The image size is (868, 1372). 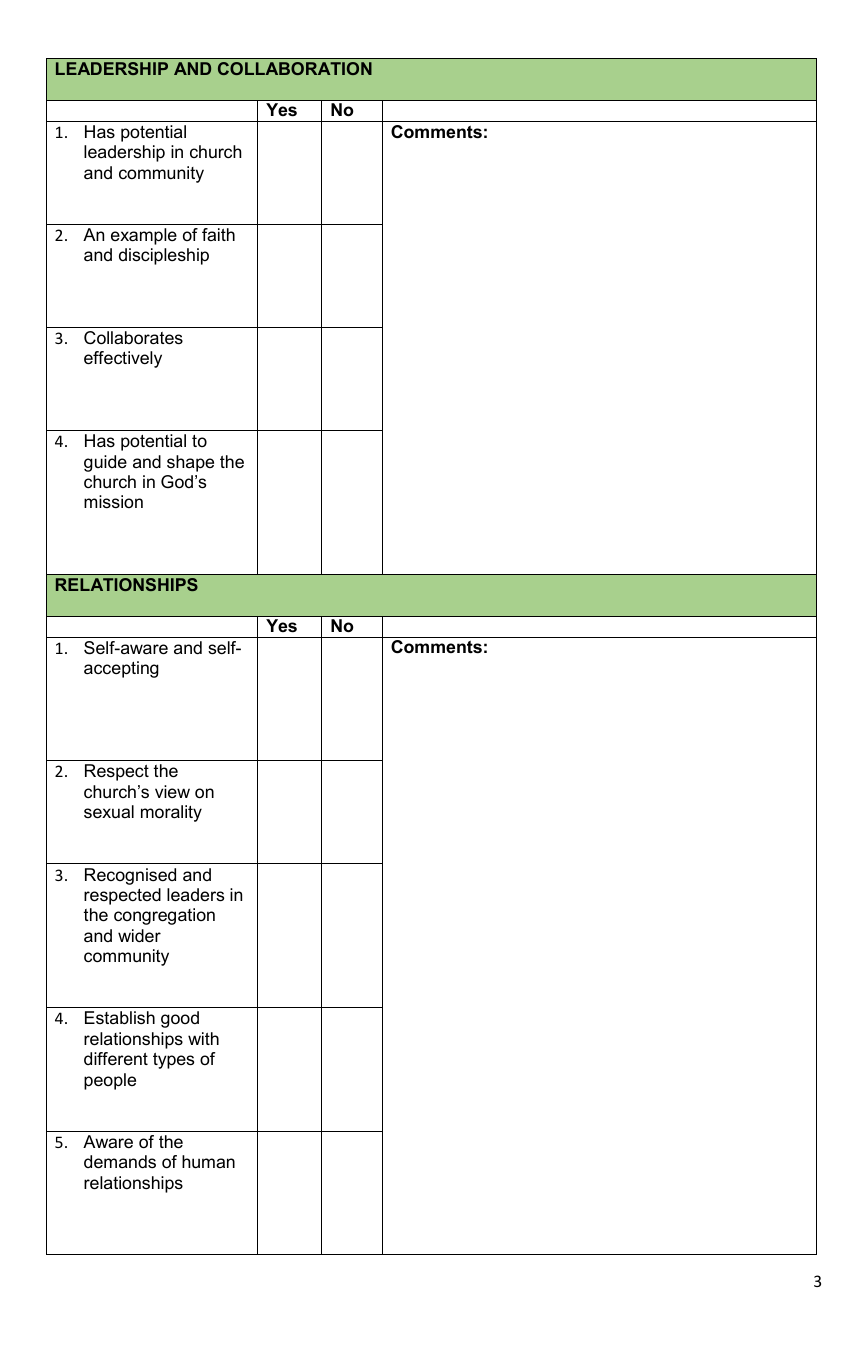 What do you see at coordinates (105, 463) in the screenshot?
I see `guide` at bounding box center [105, 463].
